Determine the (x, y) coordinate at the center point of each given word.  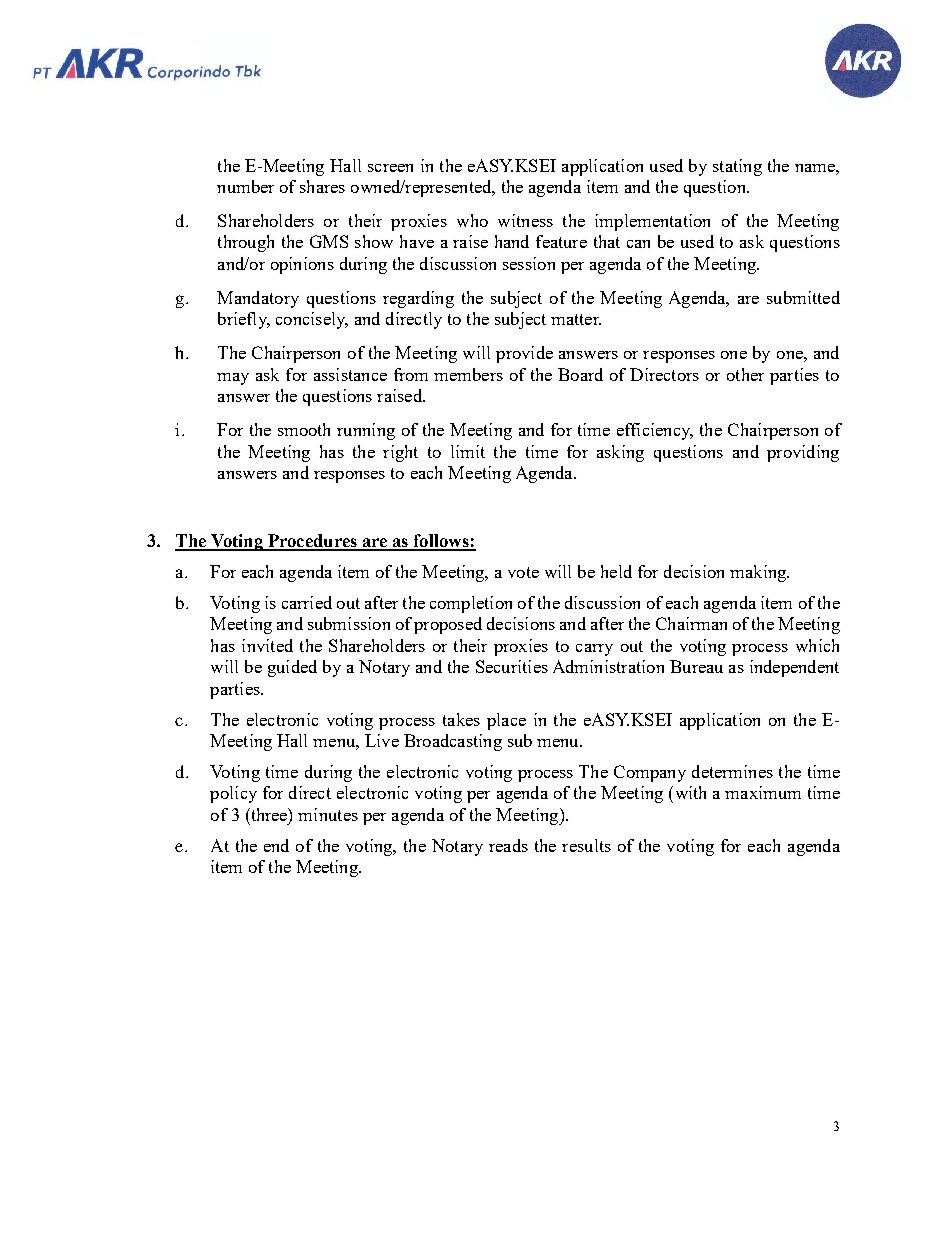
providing (803, 453)
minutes (328, 814)
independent (794, 668)
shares (322, 186)
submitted (803, 297)
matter (576, 319)
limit (468, 451)
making (759, 573)
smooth (304, 429)
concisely (312, 320)
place (506, 721)
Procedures (312, 542)
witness (525, 220)
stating (737, 167)
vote (523, 572)
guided (292, 668)
